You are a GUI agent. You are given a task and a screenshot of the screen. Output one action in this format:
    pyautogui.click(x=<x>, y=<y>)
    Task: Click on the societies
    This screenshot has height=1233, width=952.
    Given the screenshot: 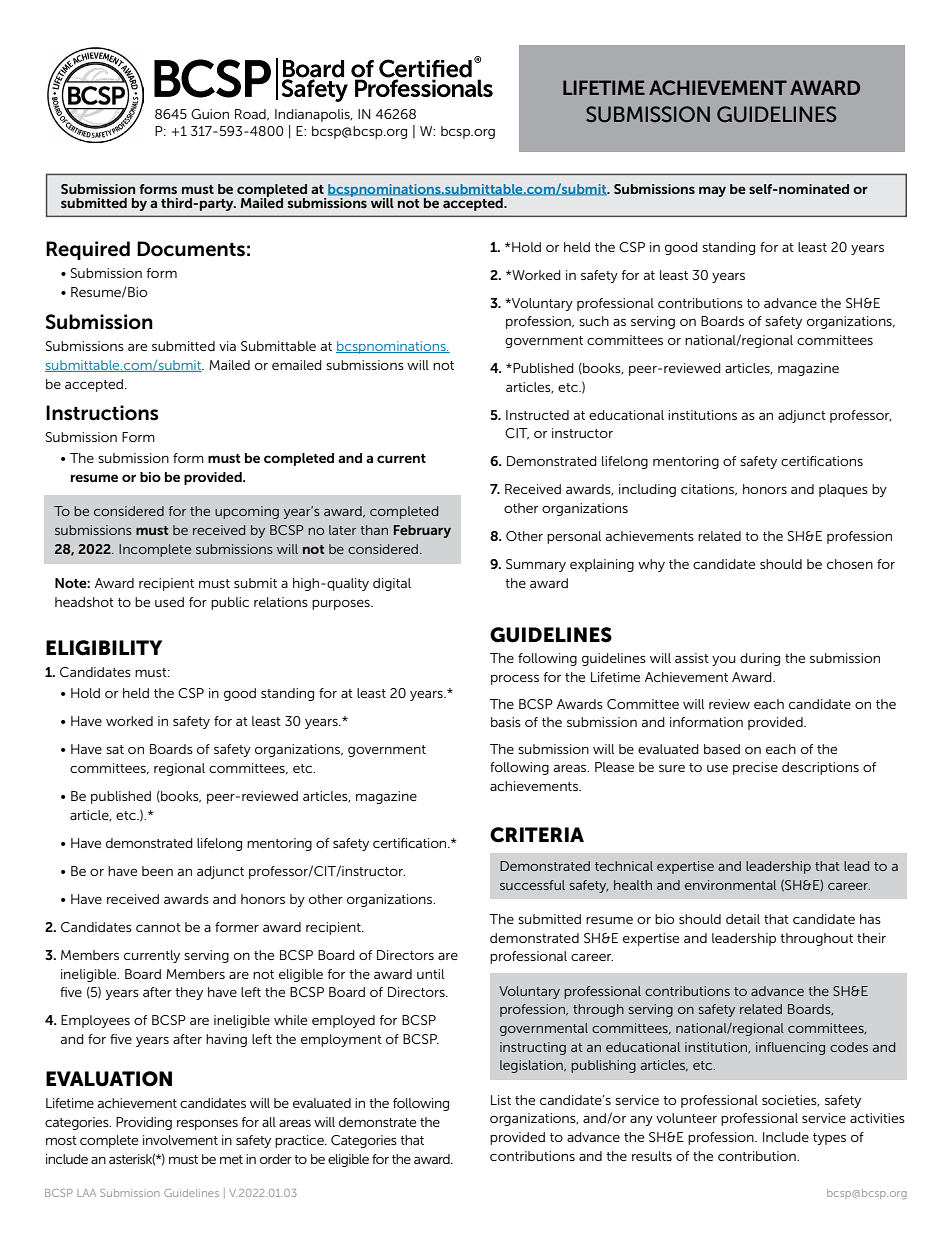 What is the action you would take?
    pyautogui.click(x=790, y=1100)
